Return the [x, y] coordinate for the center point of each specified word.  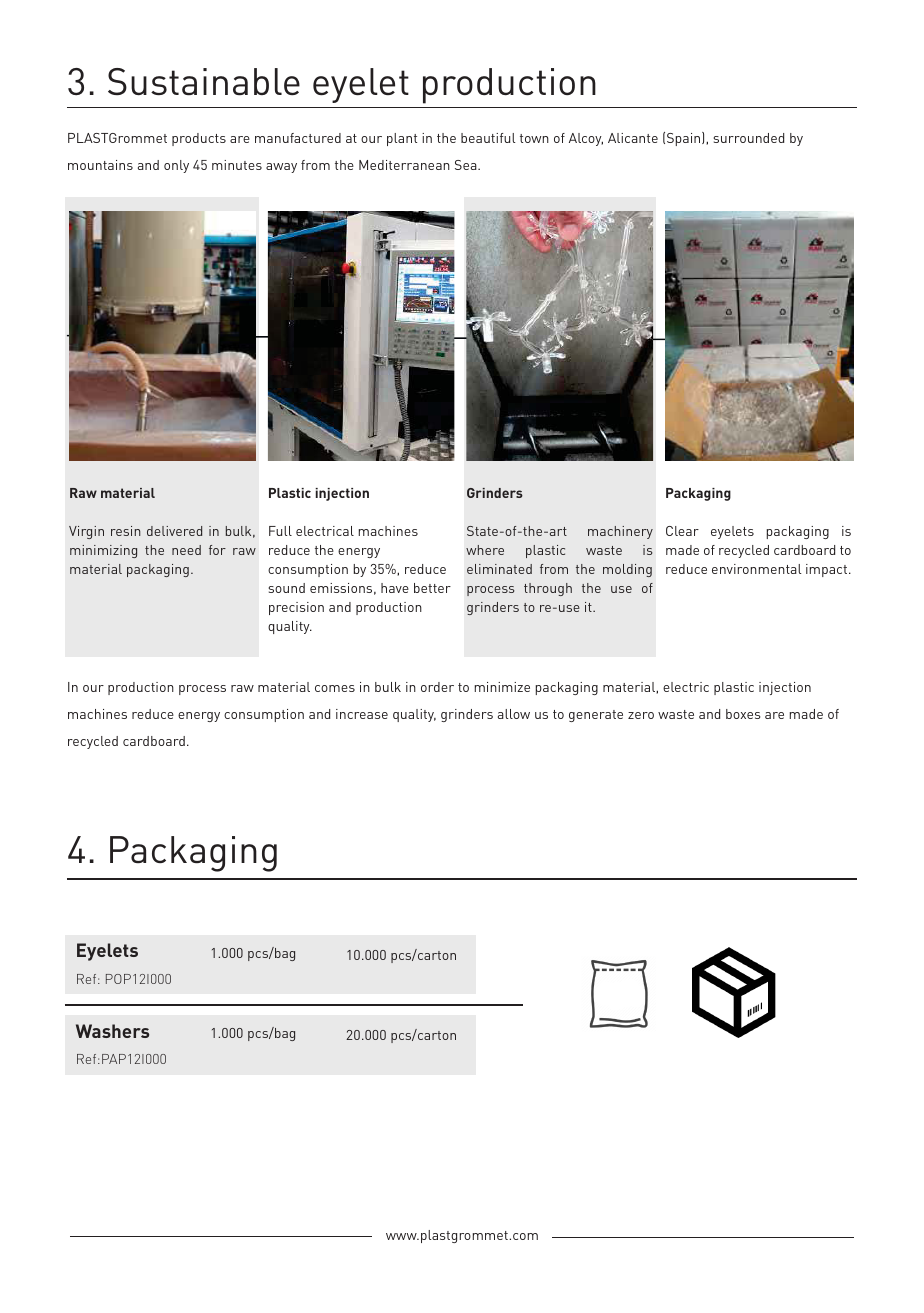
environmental [757, 569]
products [199, 139]
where [485, 550]
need [186, 550]
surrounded [748, 138]
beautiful [488, 138]
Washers [112, 1031]
